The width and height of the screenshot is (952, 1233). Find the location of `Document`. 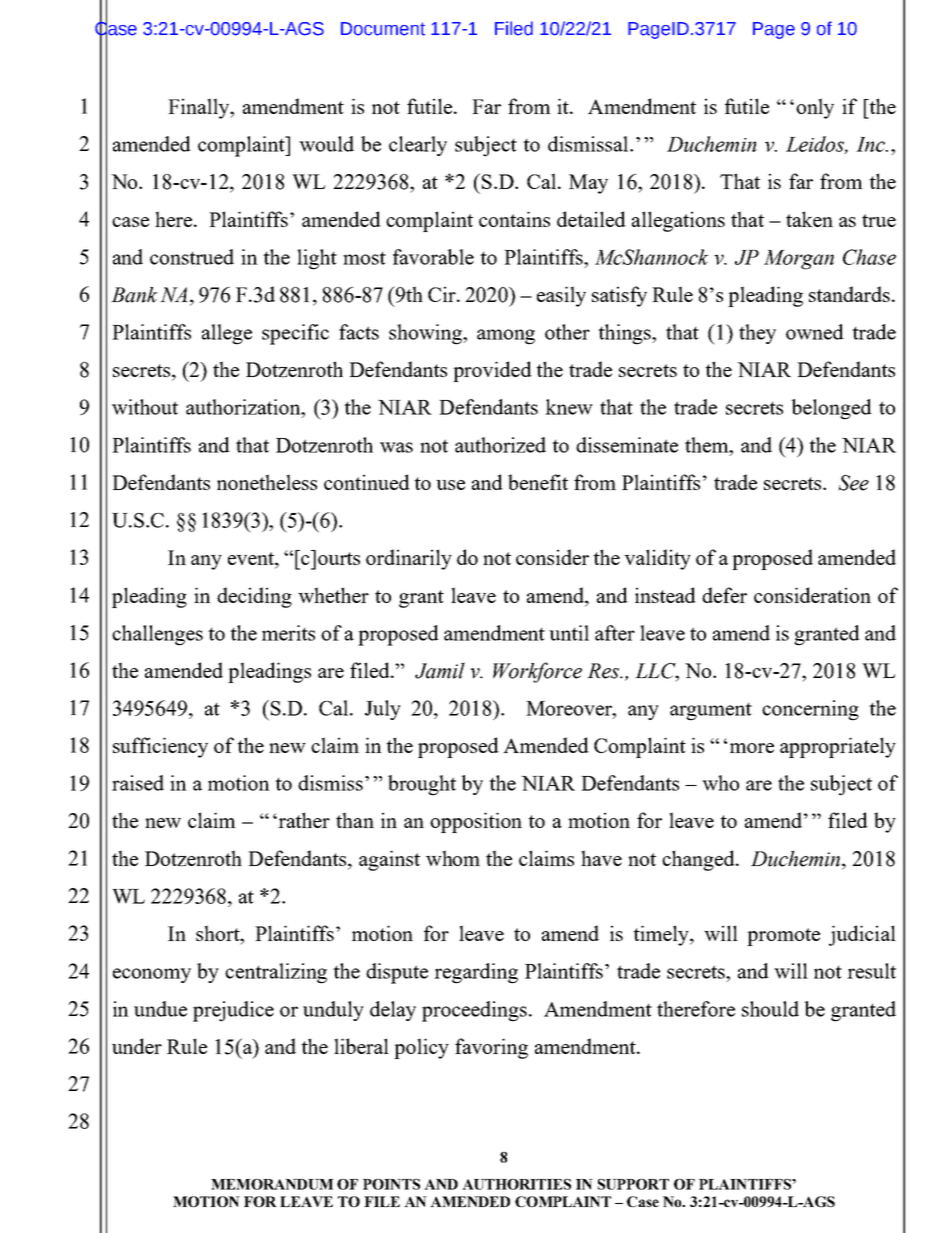

Document is located at coordinates (383, 29).
